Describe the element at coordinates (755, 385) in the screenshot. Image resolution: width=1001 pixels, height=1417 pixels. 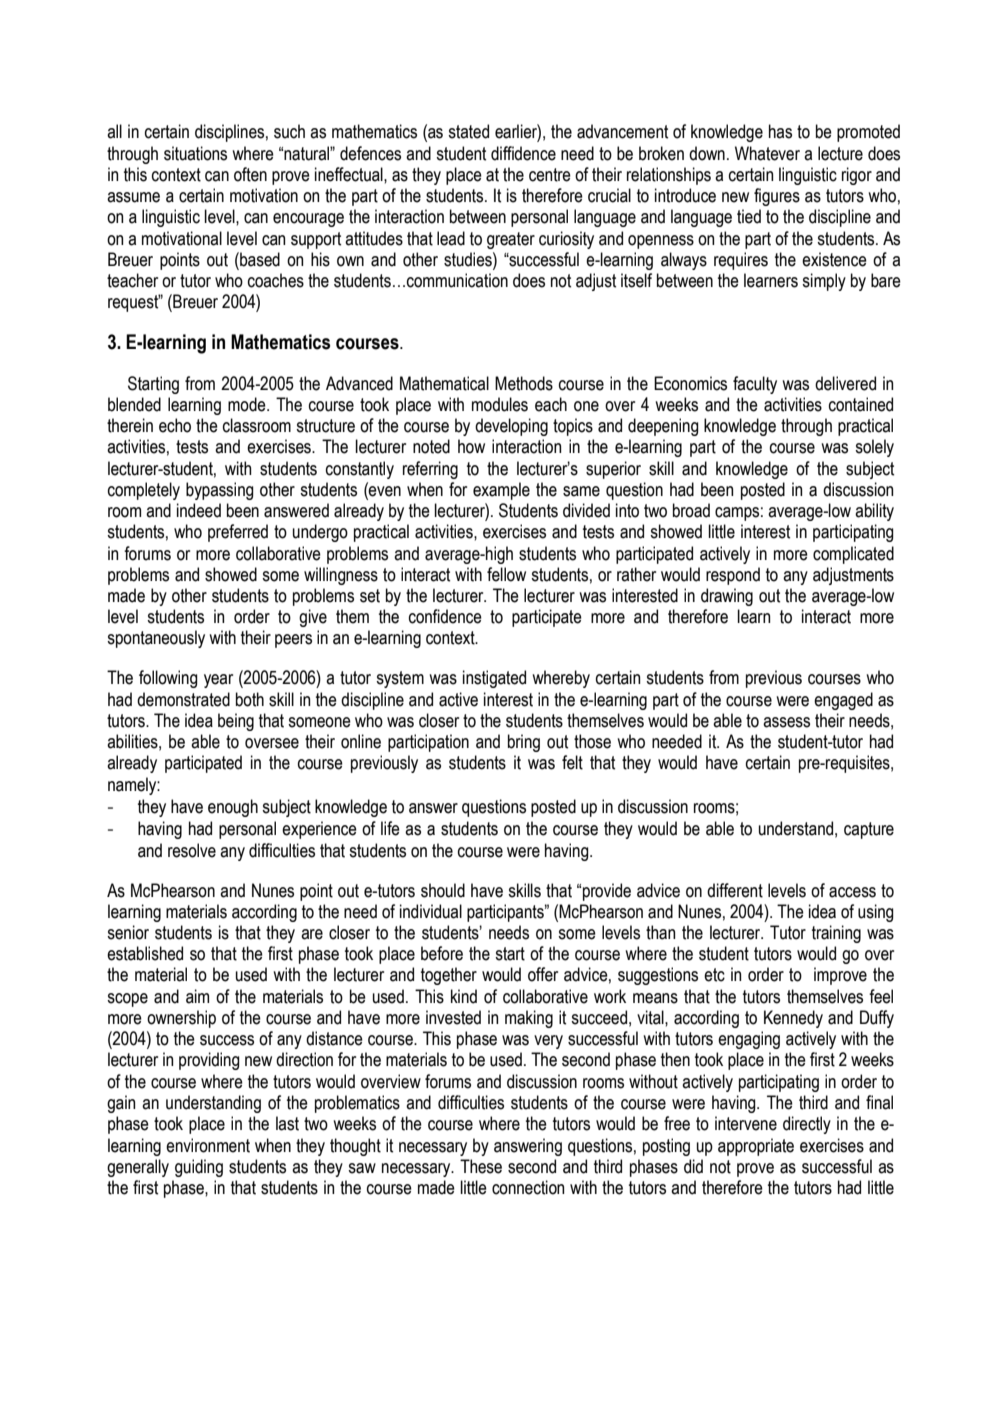
I see `faculty` at that location.
